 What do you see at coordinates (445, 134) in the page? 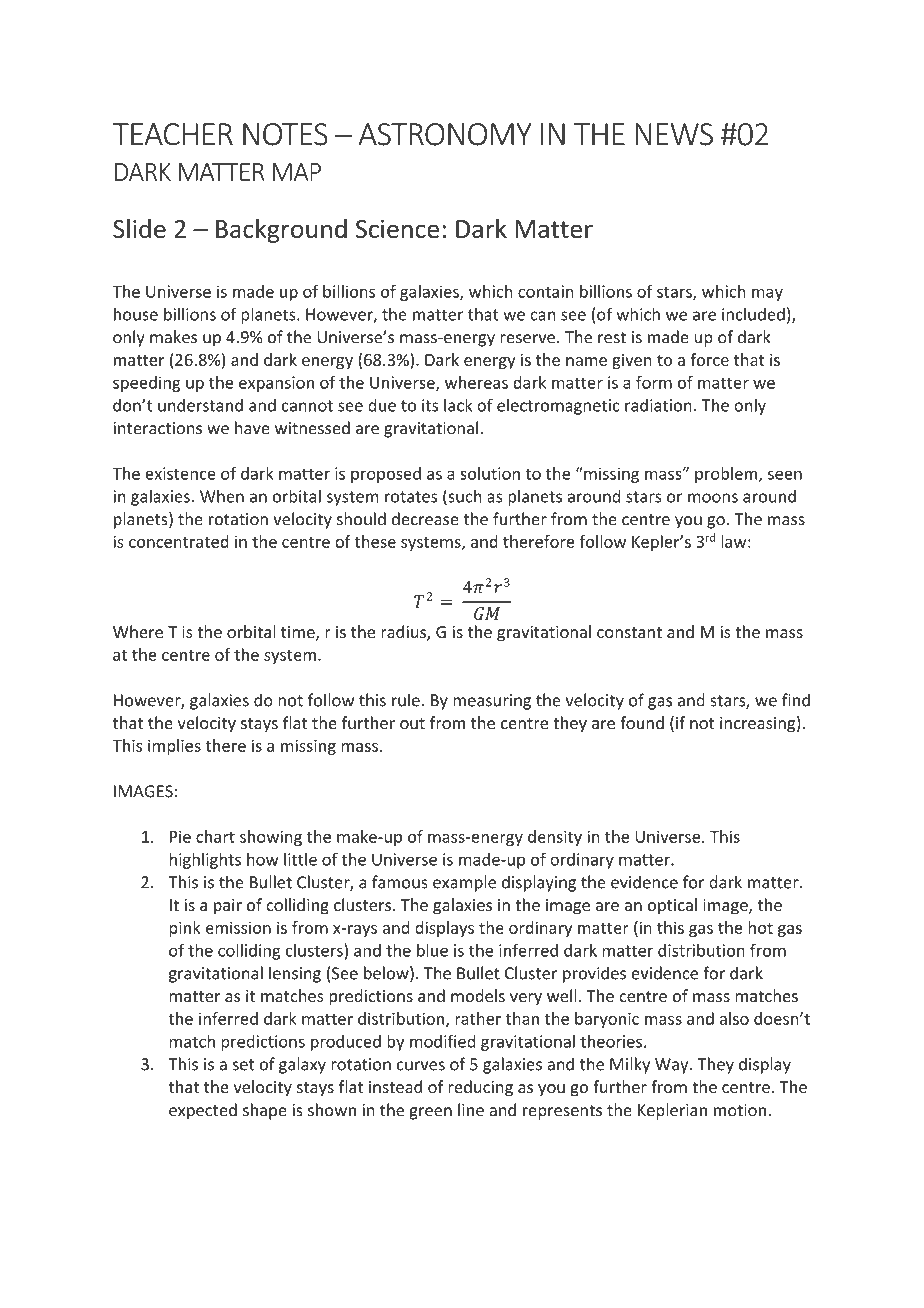
I see `ASTRONOMY` at bounding box center [445, 134].
